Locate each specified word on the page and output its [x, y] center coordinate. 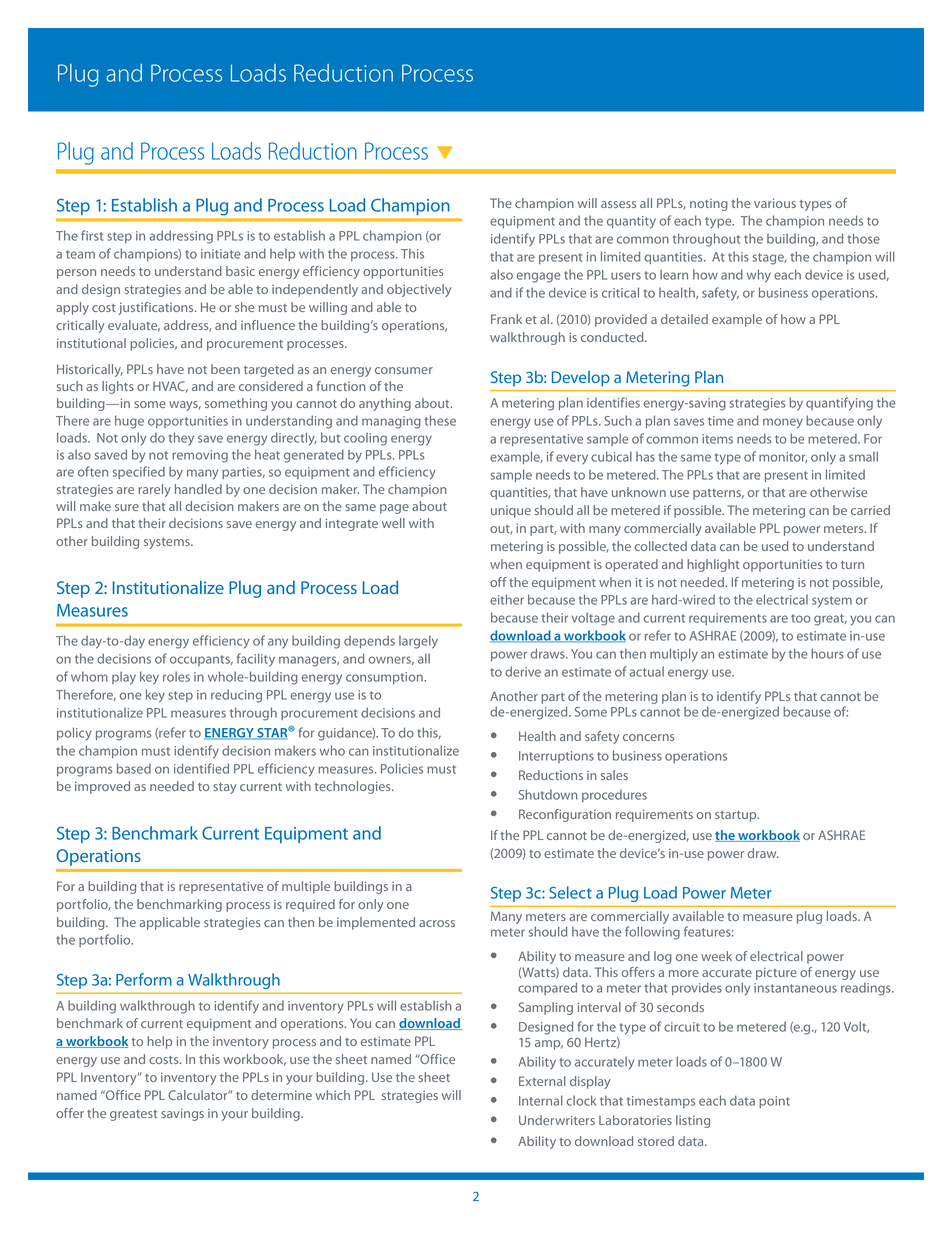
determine [281, 1095]
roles [176, 676]
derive [523, 671]
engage [538, 277]
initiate [221, 254]
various [775, 203]
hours [827, 653]
